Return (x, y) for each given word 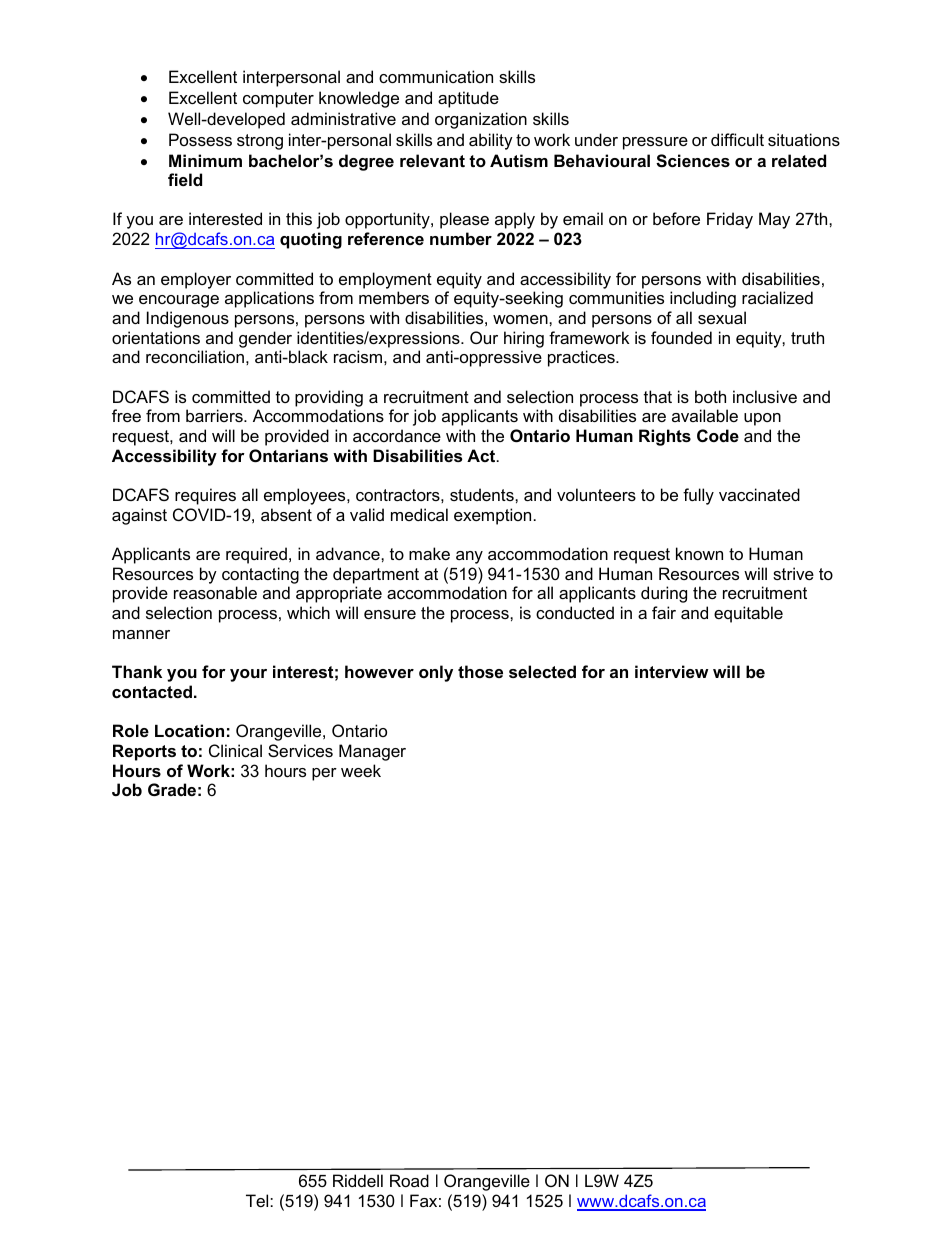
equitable (748, 614)
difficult (737, 139)
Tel (258, 1200)
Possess (200, 139)
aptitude (468, 99)
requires (205, 496)
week (361, 770)
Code (718, 435)
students (483, 494)
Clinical (235, 750)
